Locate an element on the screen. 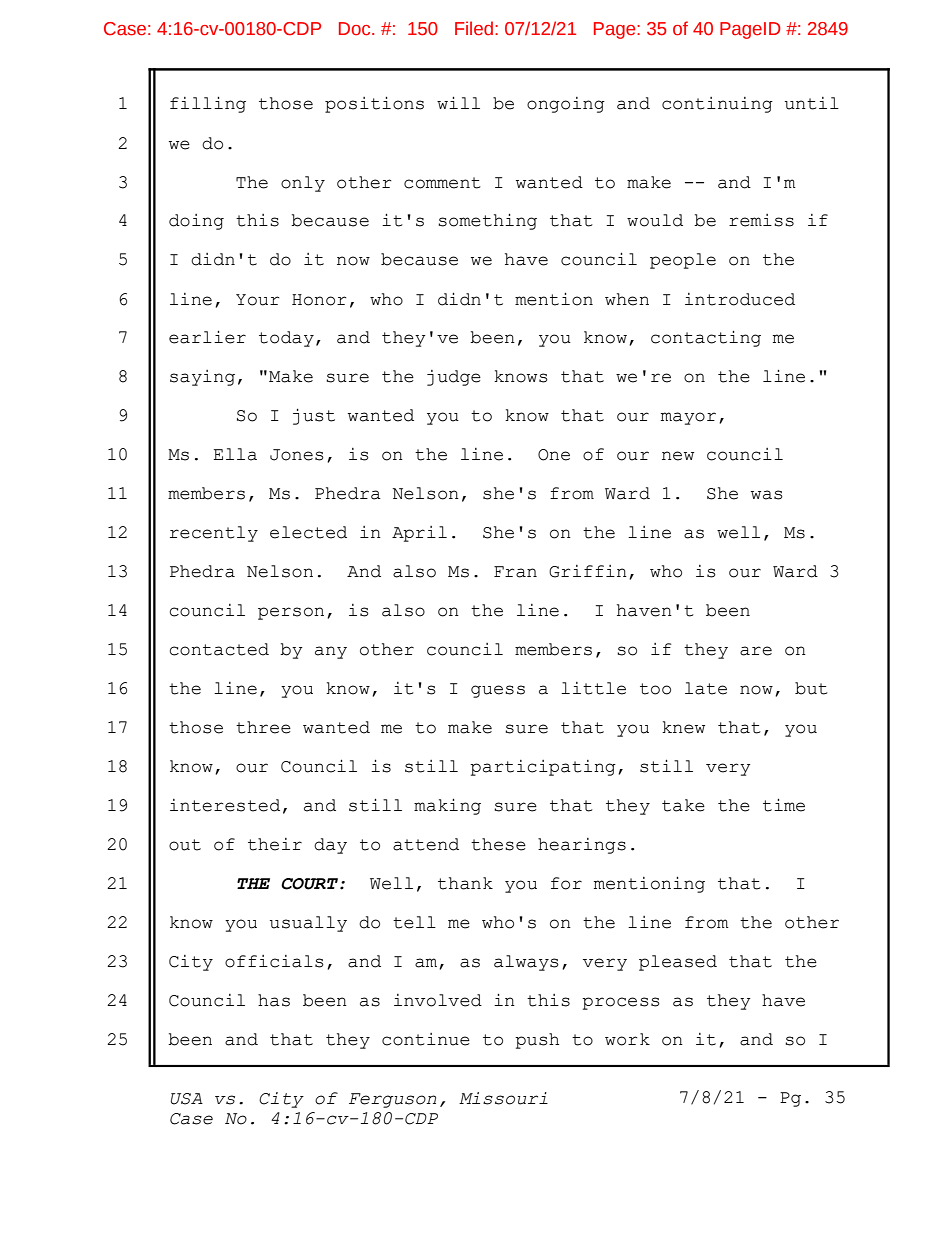  Your is located at coordinates (257, 300).
